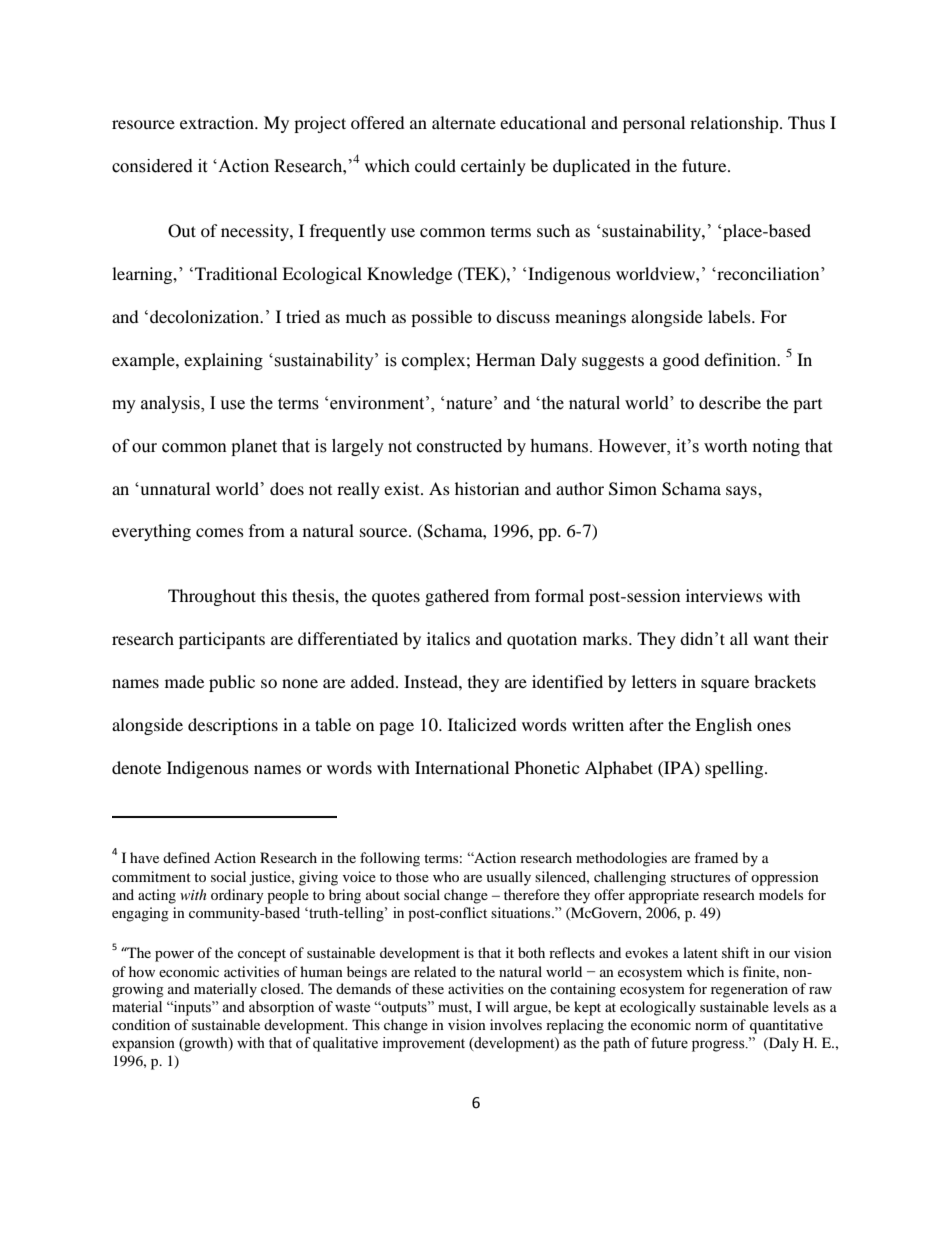 This screenshot has height=1233, width=952. Describe the element at coordinates (497, 1006) in the screenshot. I see `will` at that location.
